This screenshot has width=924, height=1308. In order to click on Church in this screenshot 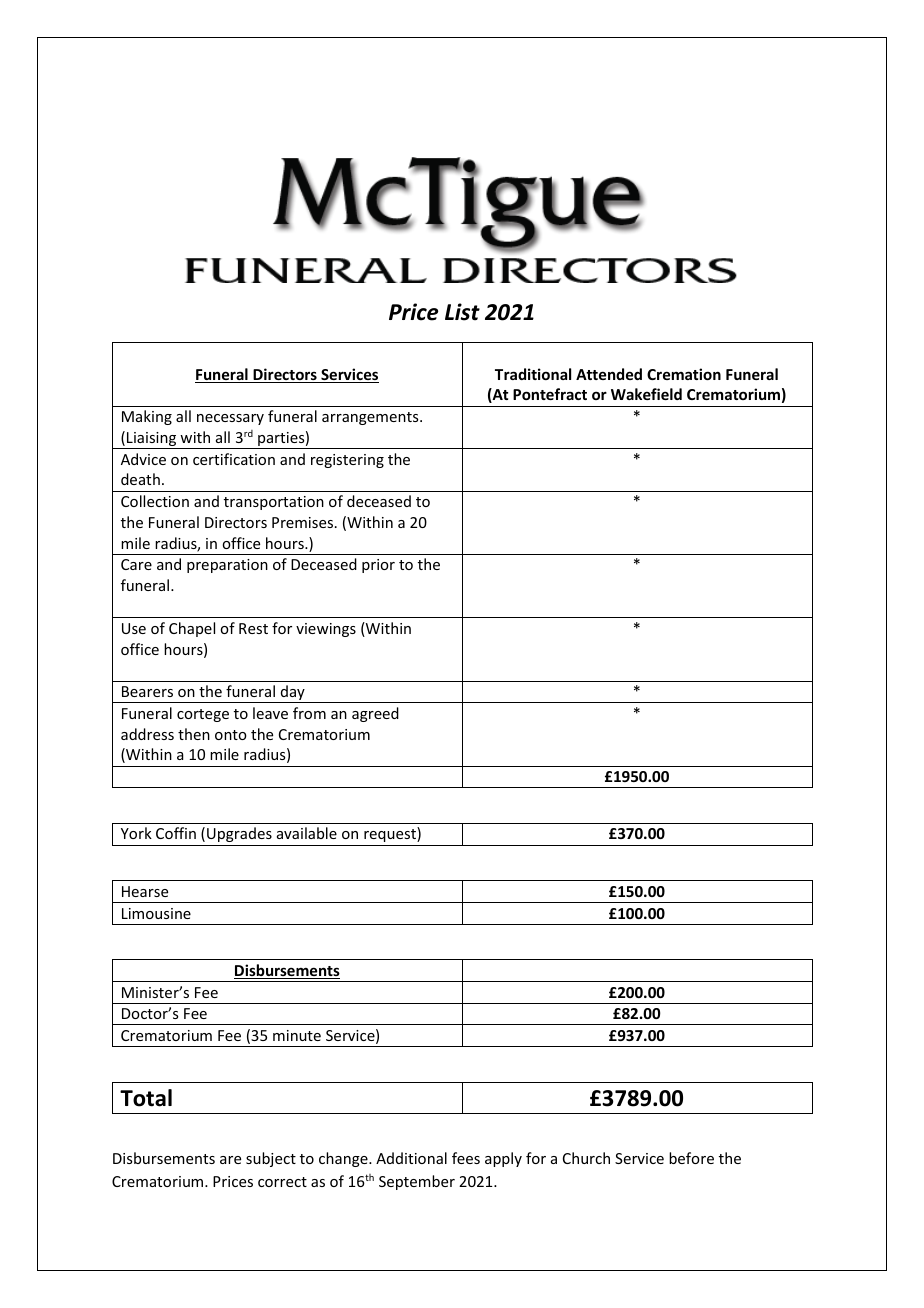, I will do `click(586, 1158)`.
